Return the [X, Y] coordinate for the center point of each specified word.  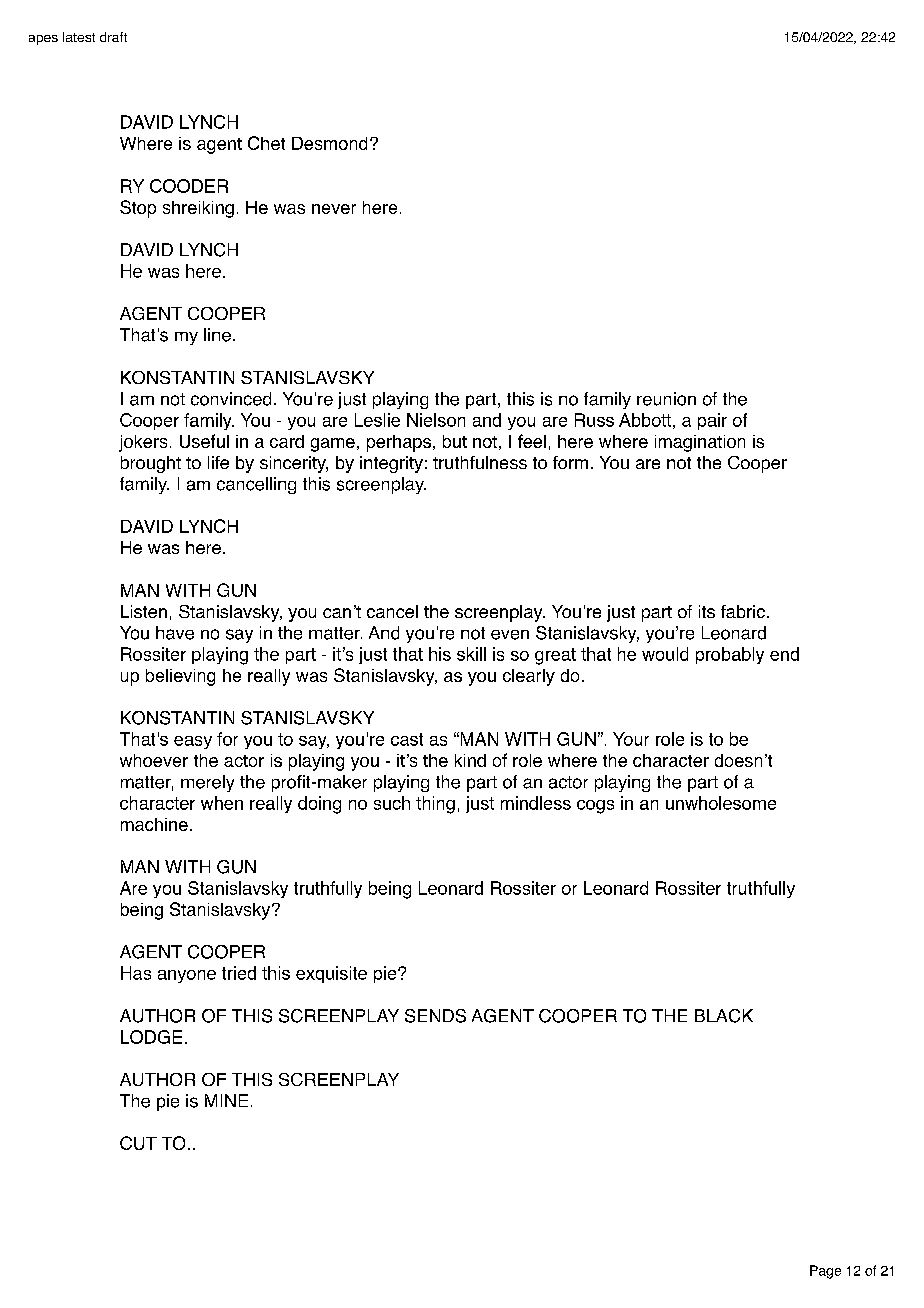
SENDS [435, 1016]
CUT [138, 1143]
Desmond [329, 143]
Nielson [436, 420]
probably [730, 655]
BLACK [724, 1016]
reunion [666, 399]
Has [136, 973]
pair [712, 421]
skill [471, 654]
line [217, 335]
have [175, 633]
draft [113, 37]
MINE [226, 1100]
